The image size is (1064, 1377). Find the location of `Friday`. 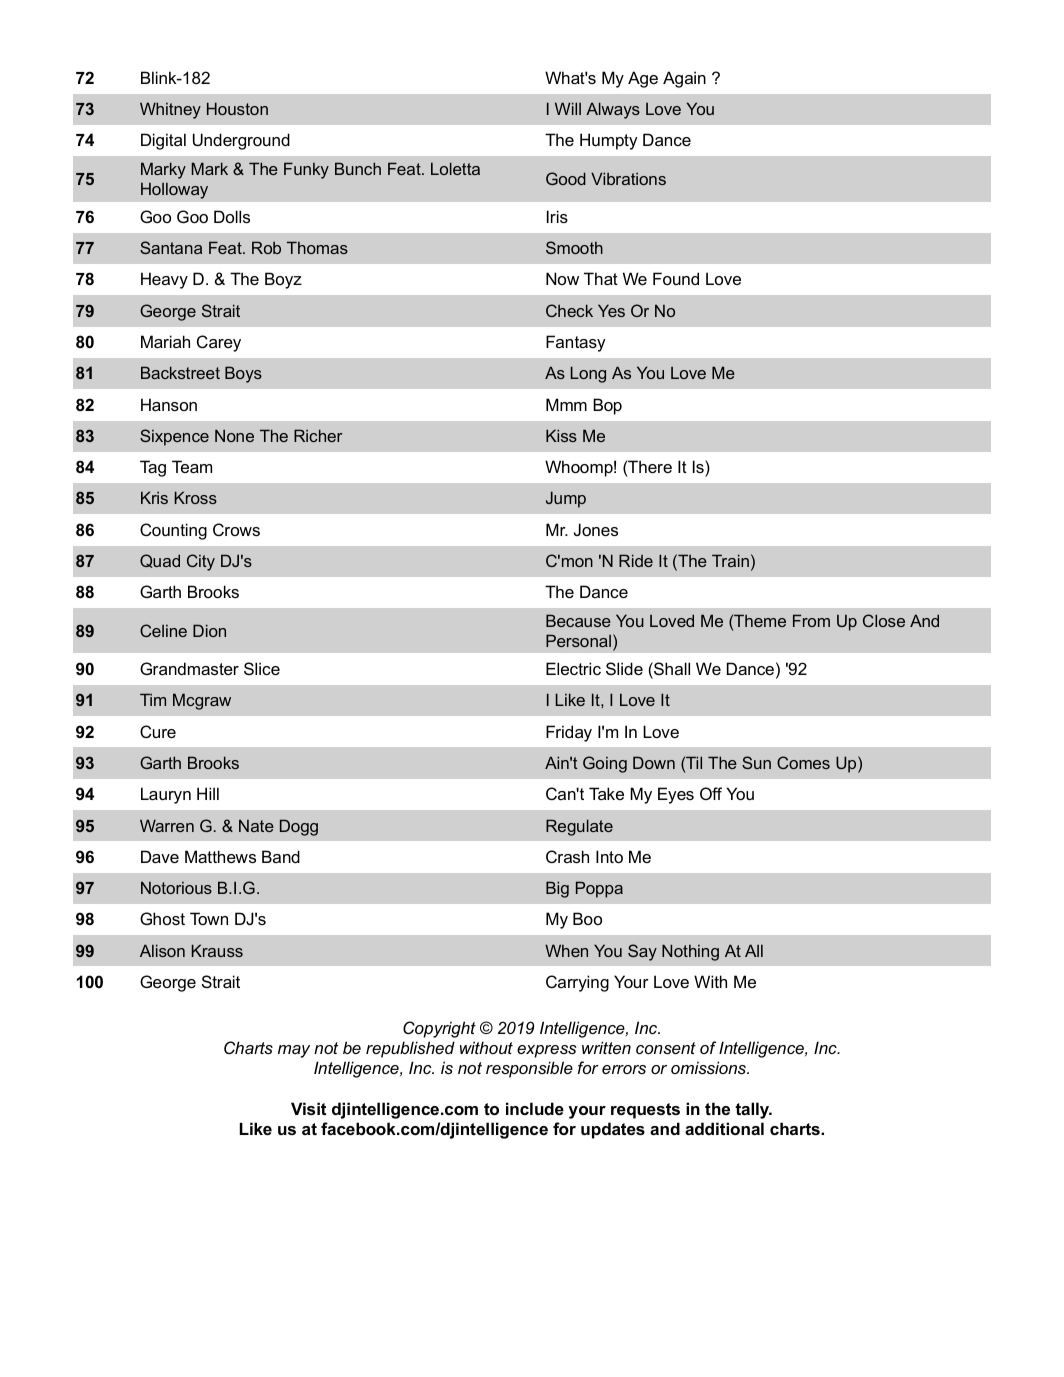

Friday is located at coordinates (569, 733).
